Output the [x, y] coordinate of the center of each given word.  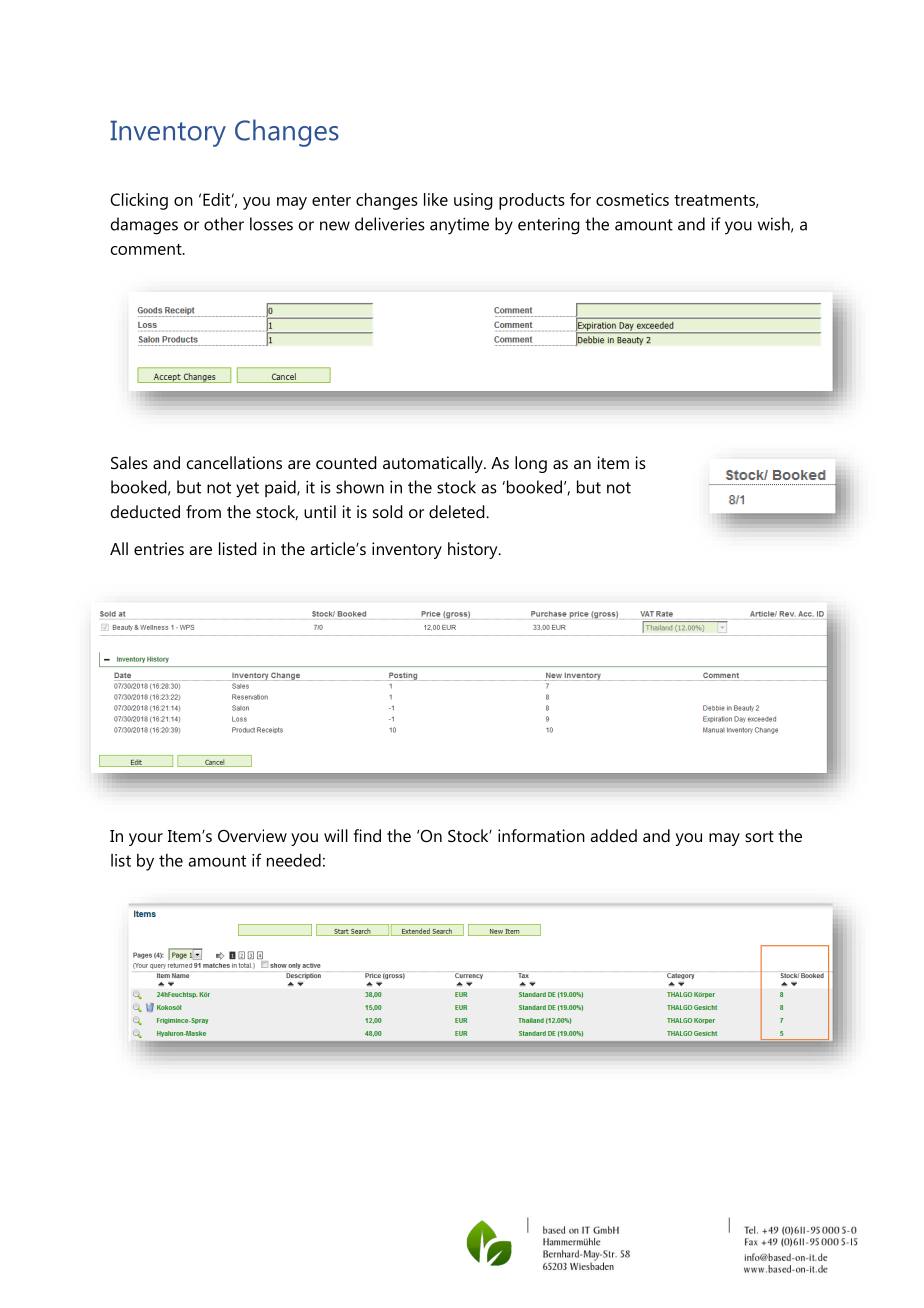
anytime [459, 226]
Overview [252, 835]
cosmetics [632, 199]
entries [159, 548]
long [531, 464]
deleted [458, 511]
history [474, 550]
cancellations [234, 462]
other [224, 224]
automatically [434, 464]
